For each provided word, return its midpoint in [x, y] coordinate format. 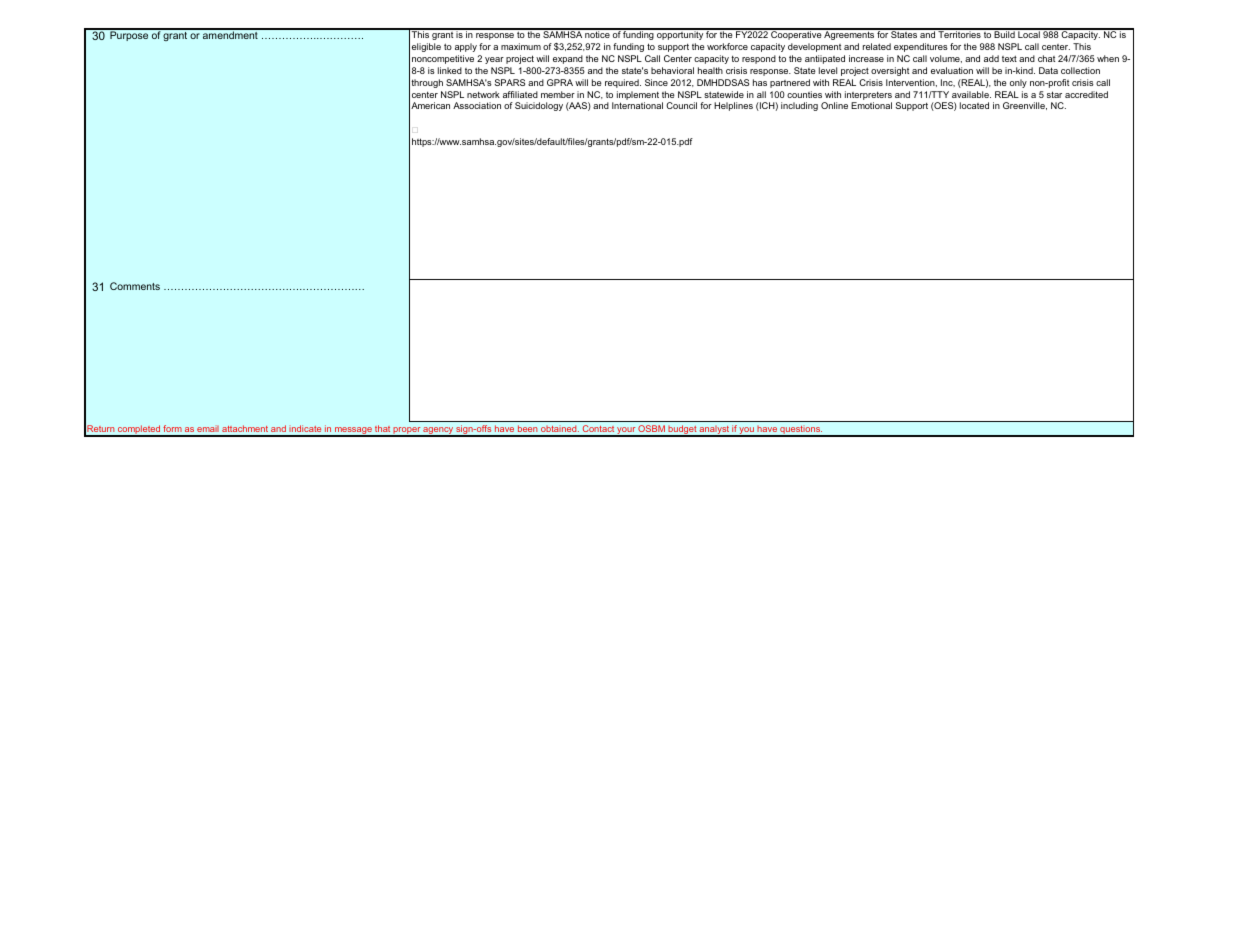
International [637, 105]
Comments [135, 286]
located [974, 105]
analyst [714, 431]
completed [139, 431]
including [799, 106]
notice [597, 33]
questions [800, 431]
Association [477, 105]
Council [681, 105]
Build [1005, 33]
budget [682, 431]
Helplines [733, 106]
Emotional [871, 105]
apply [466, 47]
